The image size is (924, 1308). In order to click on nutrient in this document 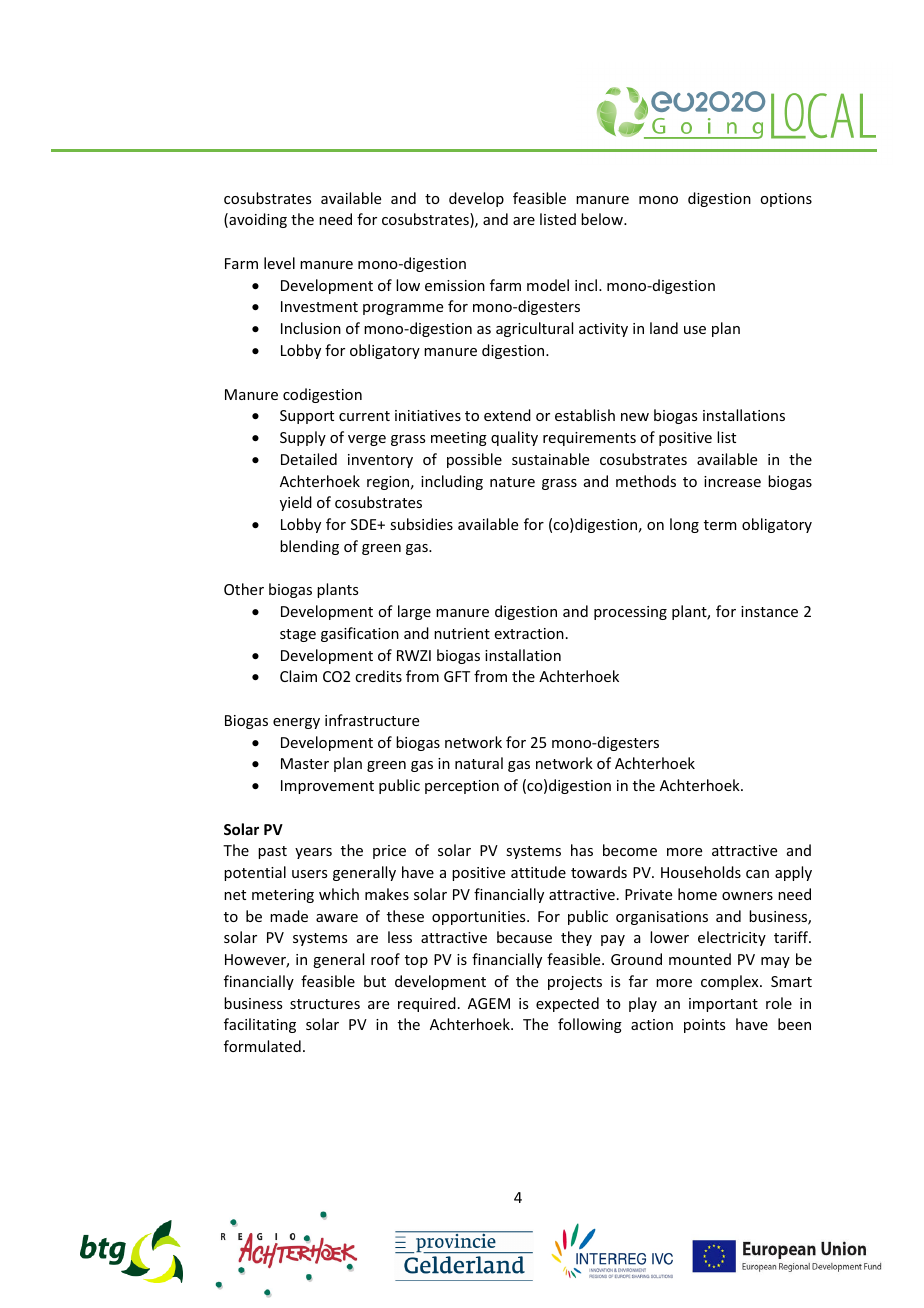, I will do `click(462, 633)`.
